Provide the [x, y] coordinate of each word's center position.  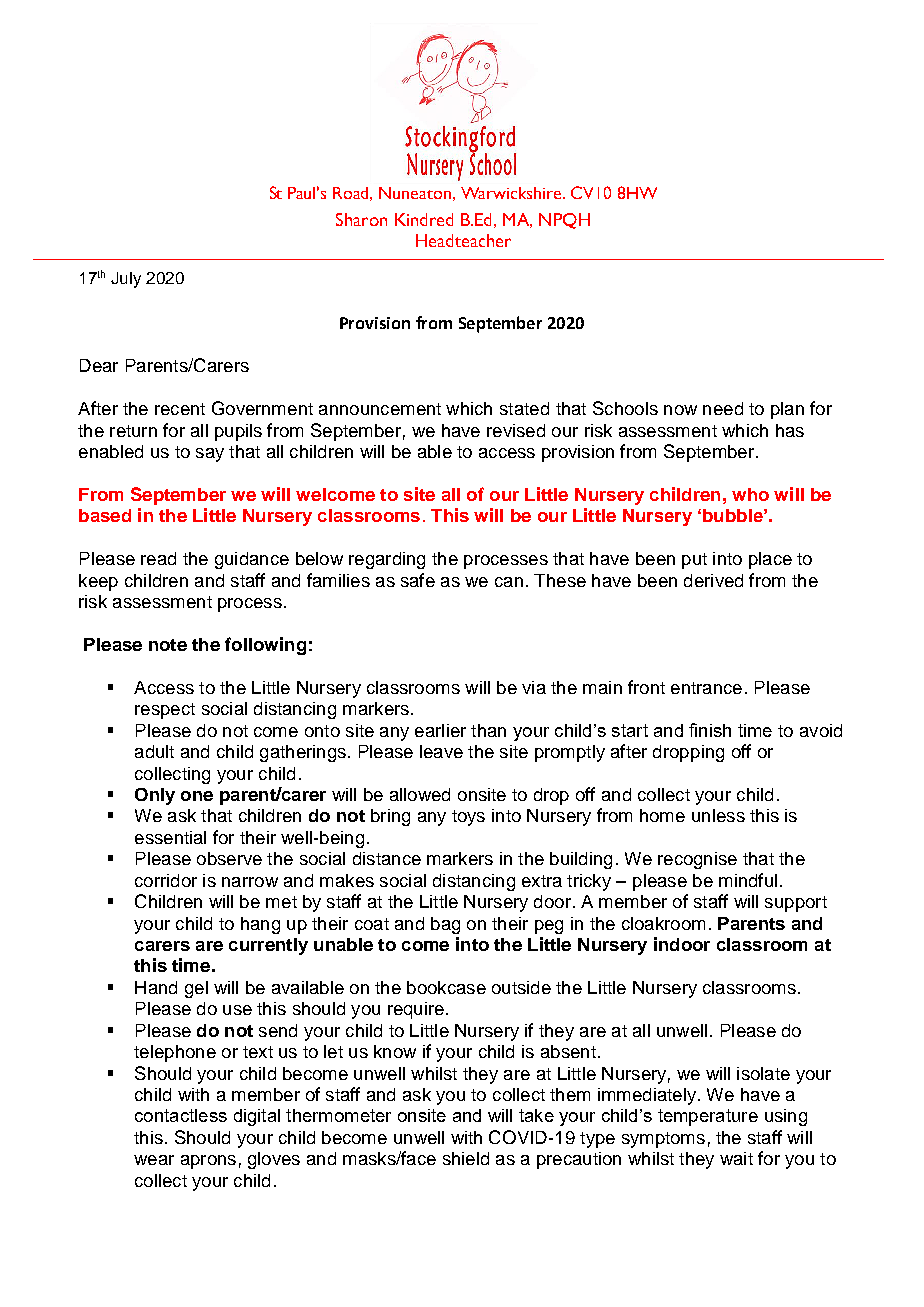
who [750, 494]
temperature [708, 1117]
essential [170, 837]
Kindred [424, 219]
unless [718, 815]
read [158, 558]
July [126, 280]
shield [466, 1158]
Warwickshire [512, 193]
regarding [387, 560]
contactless [181, 1115]
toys [468, 818]
